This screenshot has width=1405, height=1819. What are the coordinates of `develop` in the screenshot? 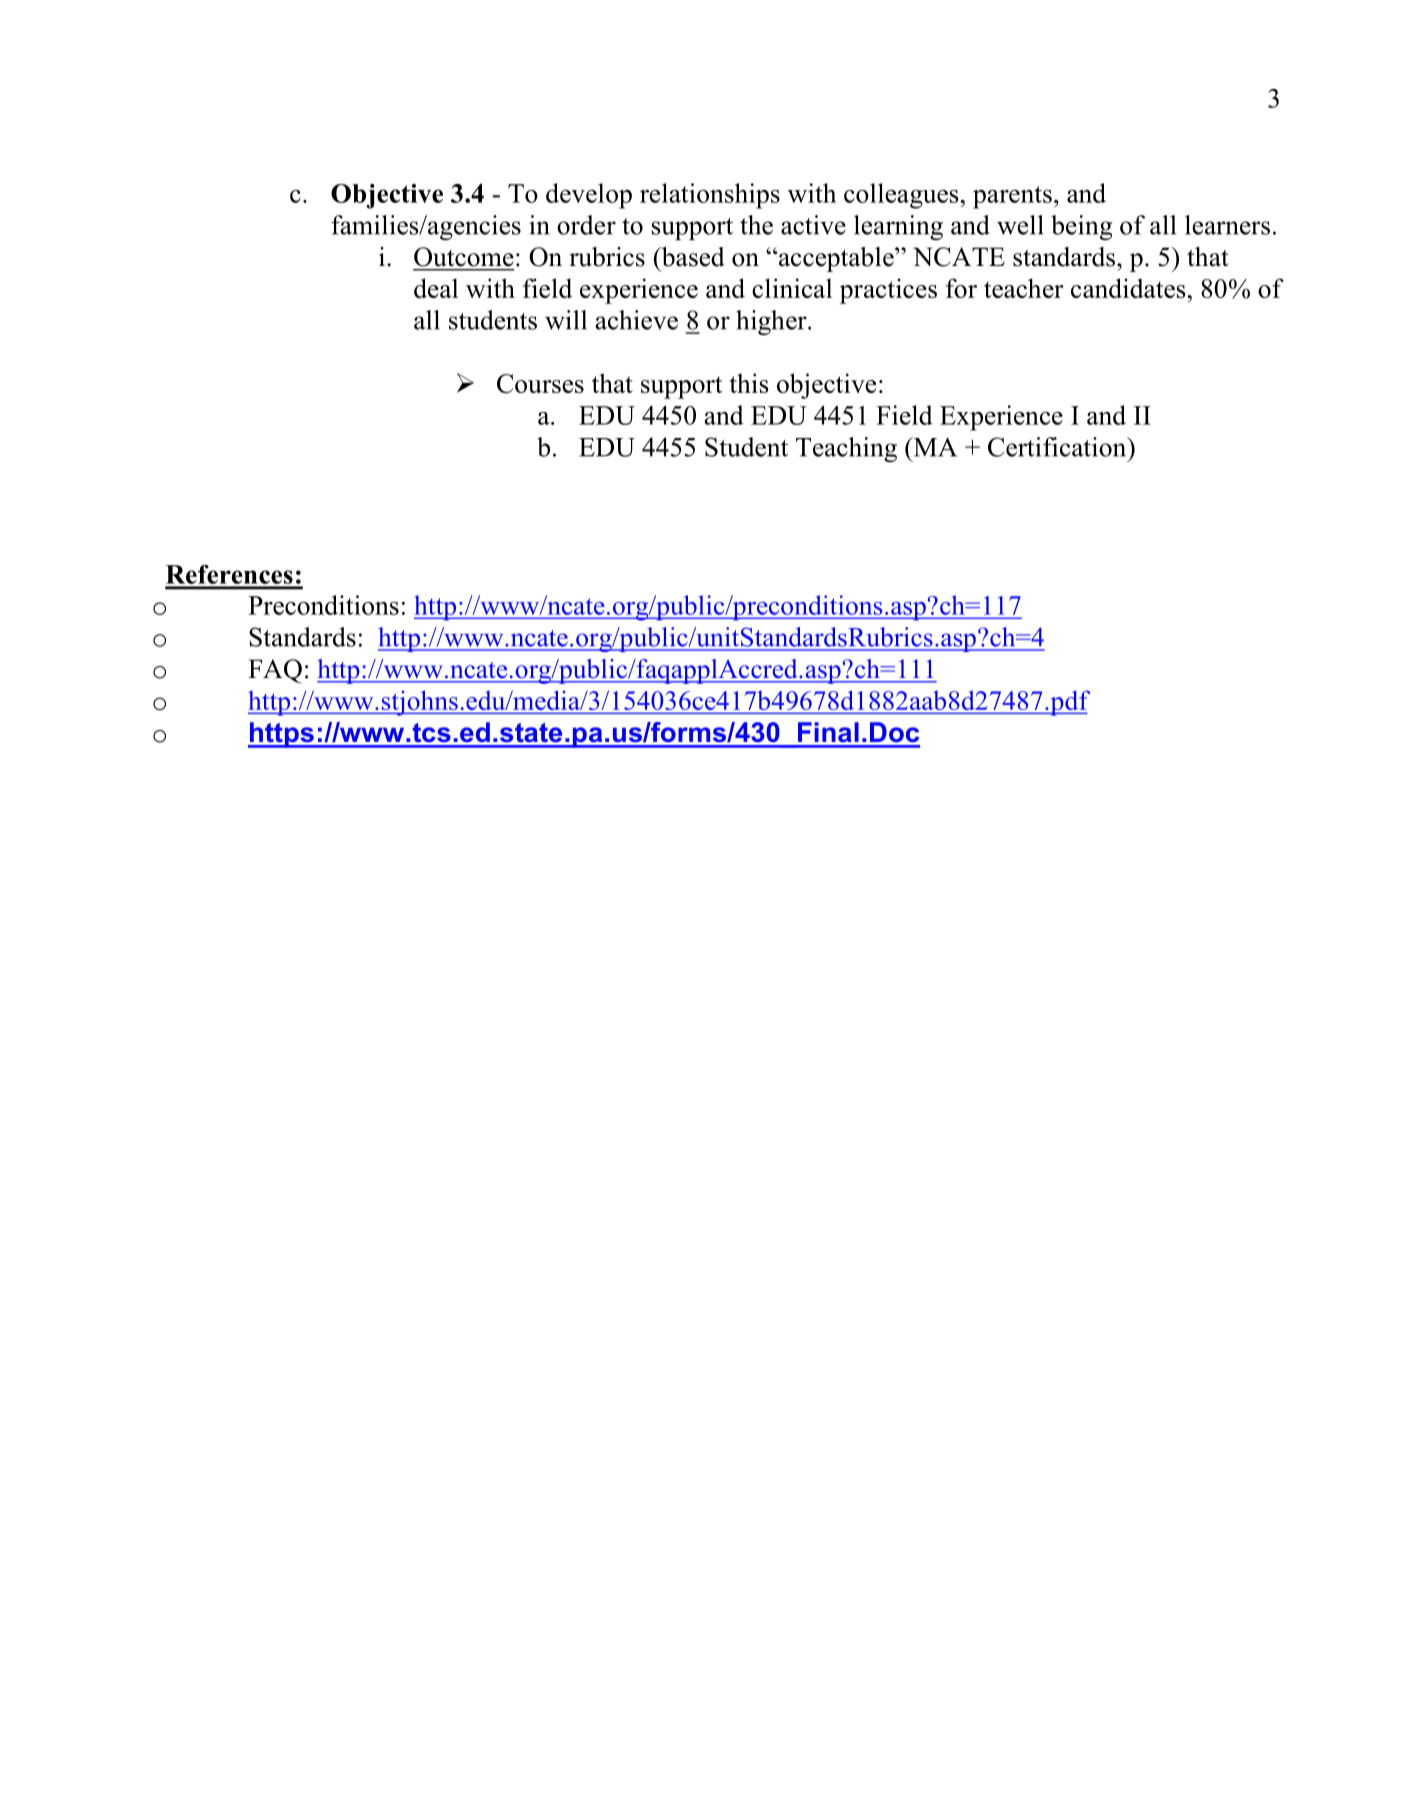 It's located at (589, 196).
